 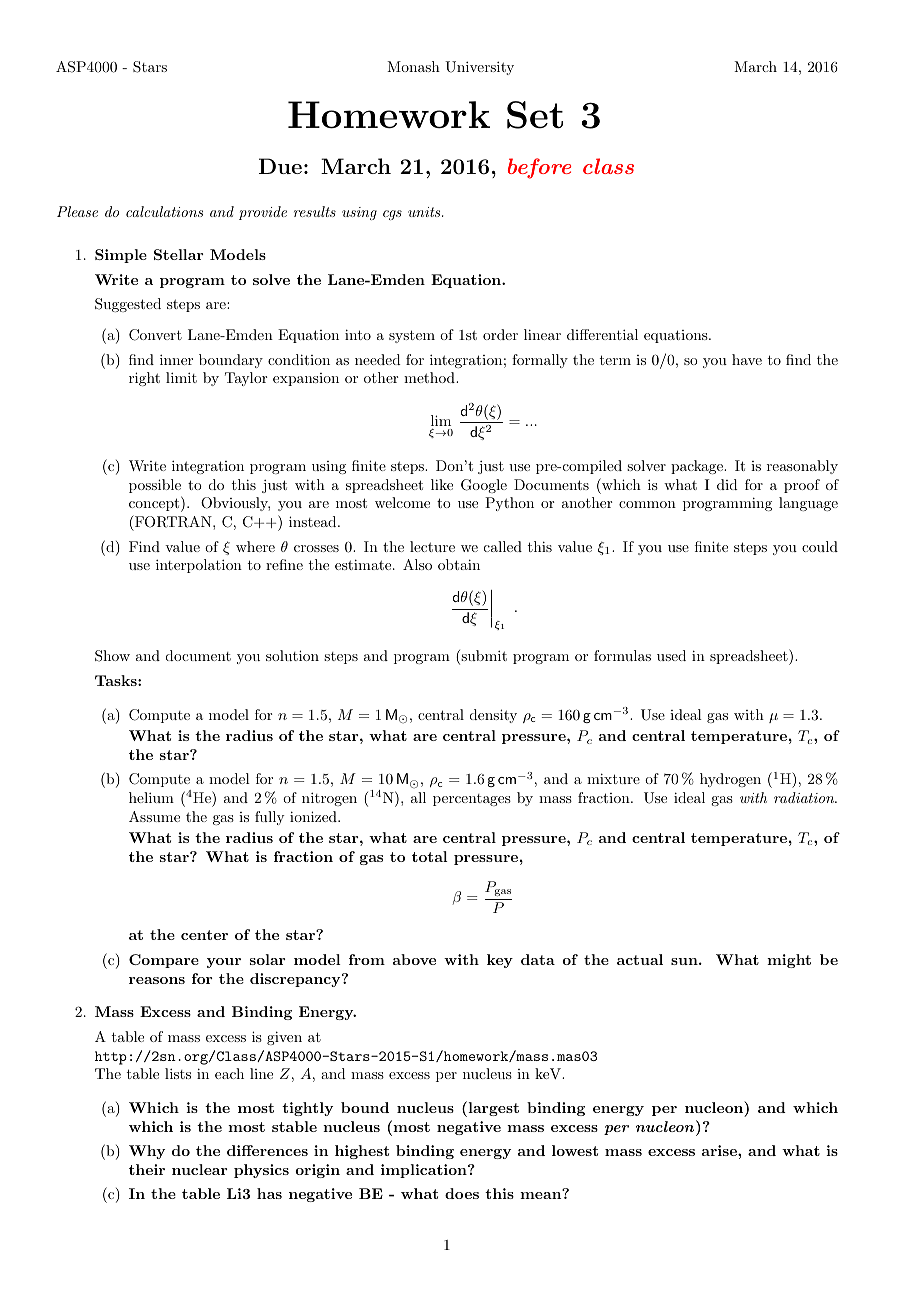 I want to click on arise, so click(x=720, y=1150).
